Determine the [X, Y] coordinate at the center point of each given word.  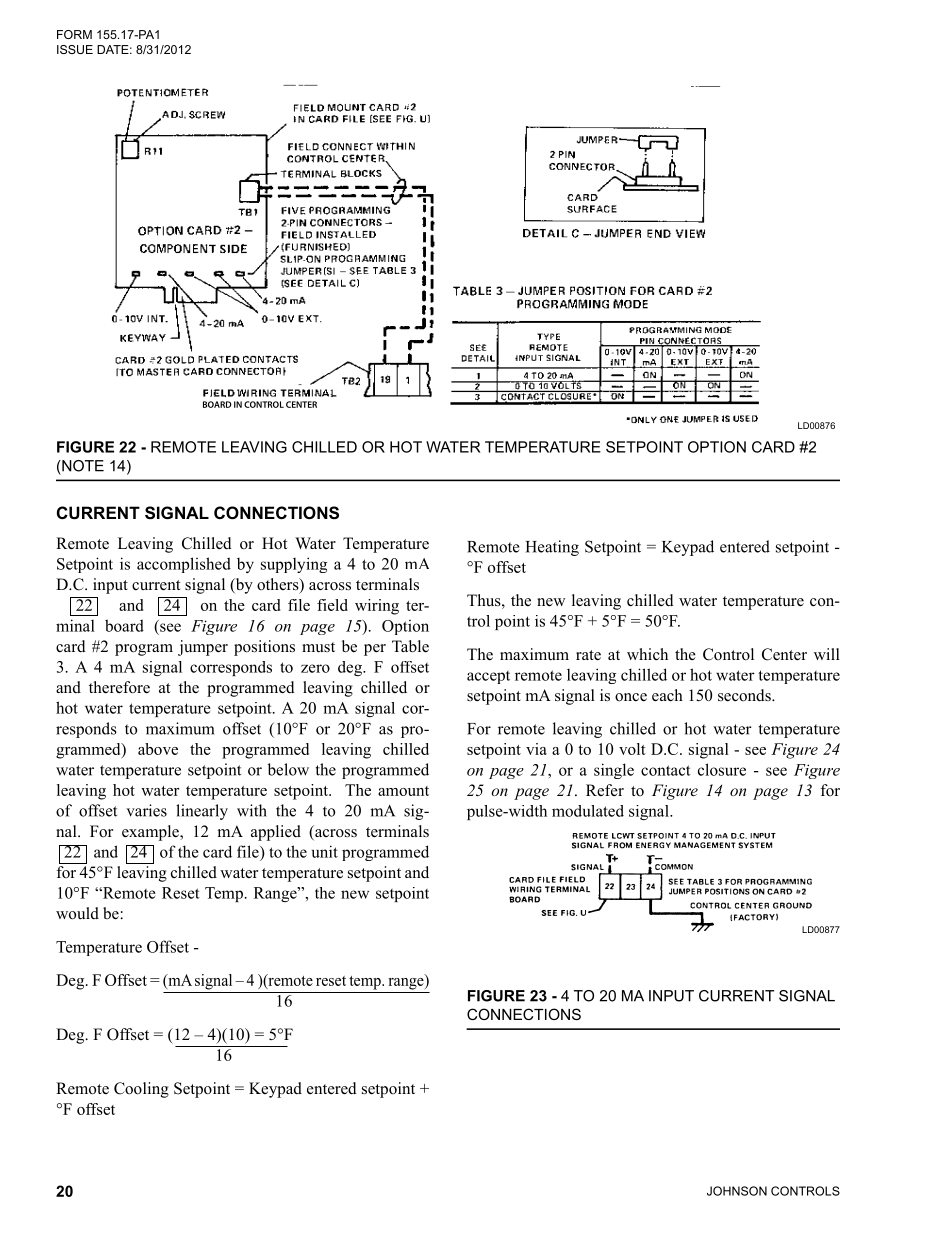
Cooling [141, 1090]
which [647, 654]
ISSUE [75, 49]
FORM [74, 34]
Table [410, 646]
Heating [552, 548]
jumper [203, 648]
